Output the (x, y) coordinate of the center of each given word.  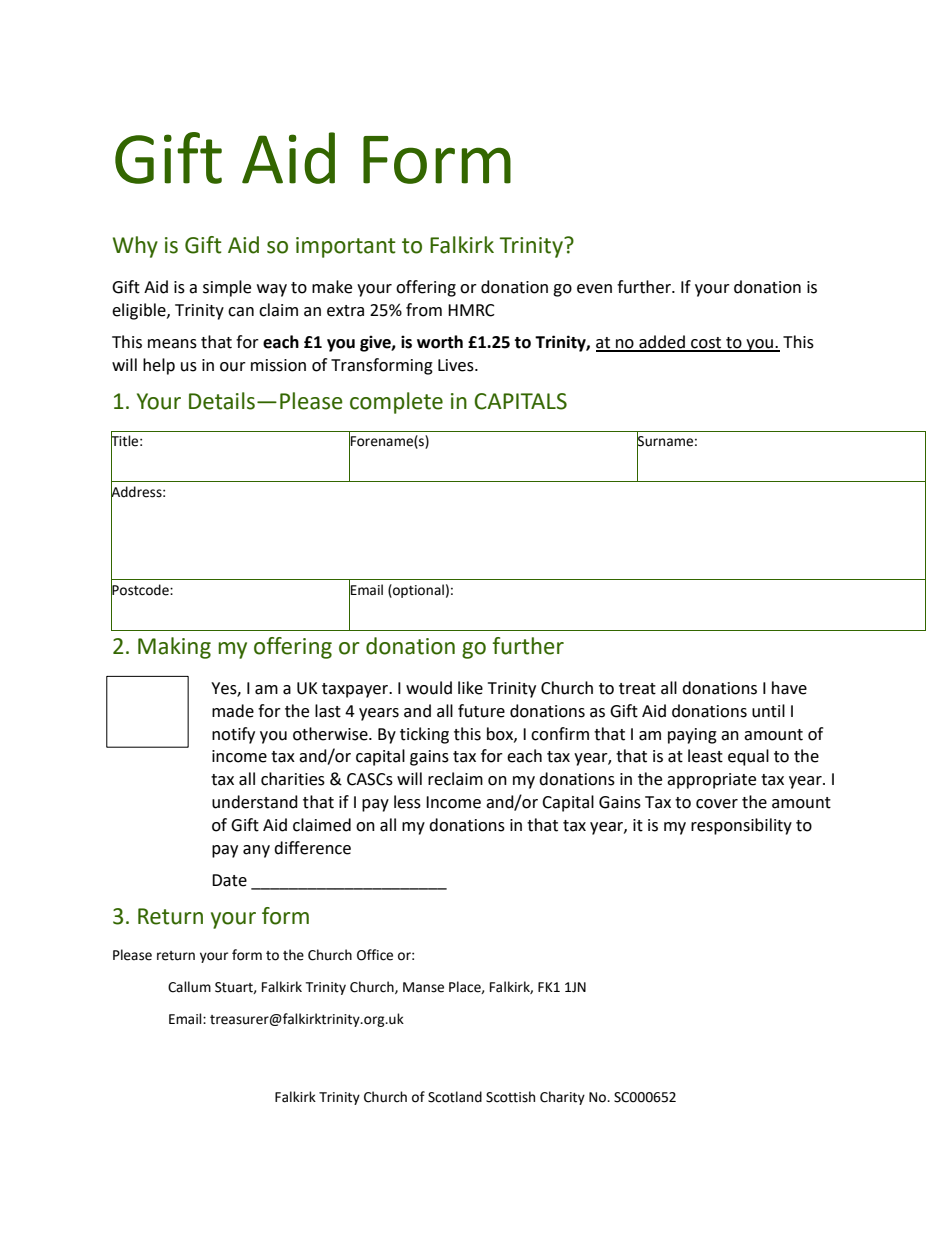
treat (637, 689)
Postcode (141, 590)
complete (396, 403)
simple (227, 288)
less (407, 802)
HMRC (471, 310)
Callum (189, 987)
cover (717, 804)
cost (706, 344)
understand (255, 802)
